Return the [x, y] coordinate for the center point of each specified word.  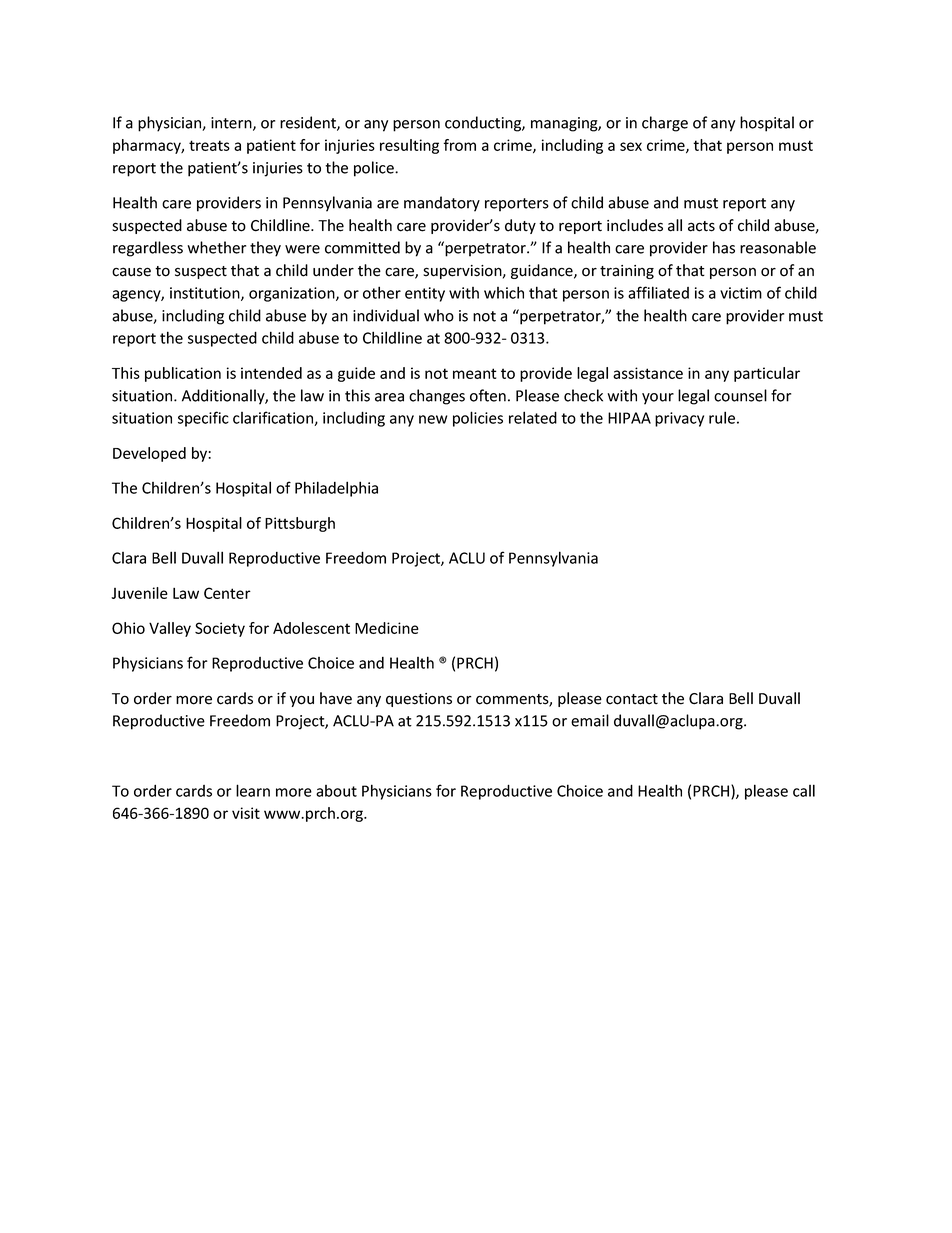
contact [632, 699]
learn [253, 790]
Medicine [387, 628]
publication [183, 374]
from [459, 145]
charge [665, 124]
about [336, 791]
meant [475, 373]
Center [227, 593]
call [804, 790]
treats [209, 145]
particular [767, 374]
